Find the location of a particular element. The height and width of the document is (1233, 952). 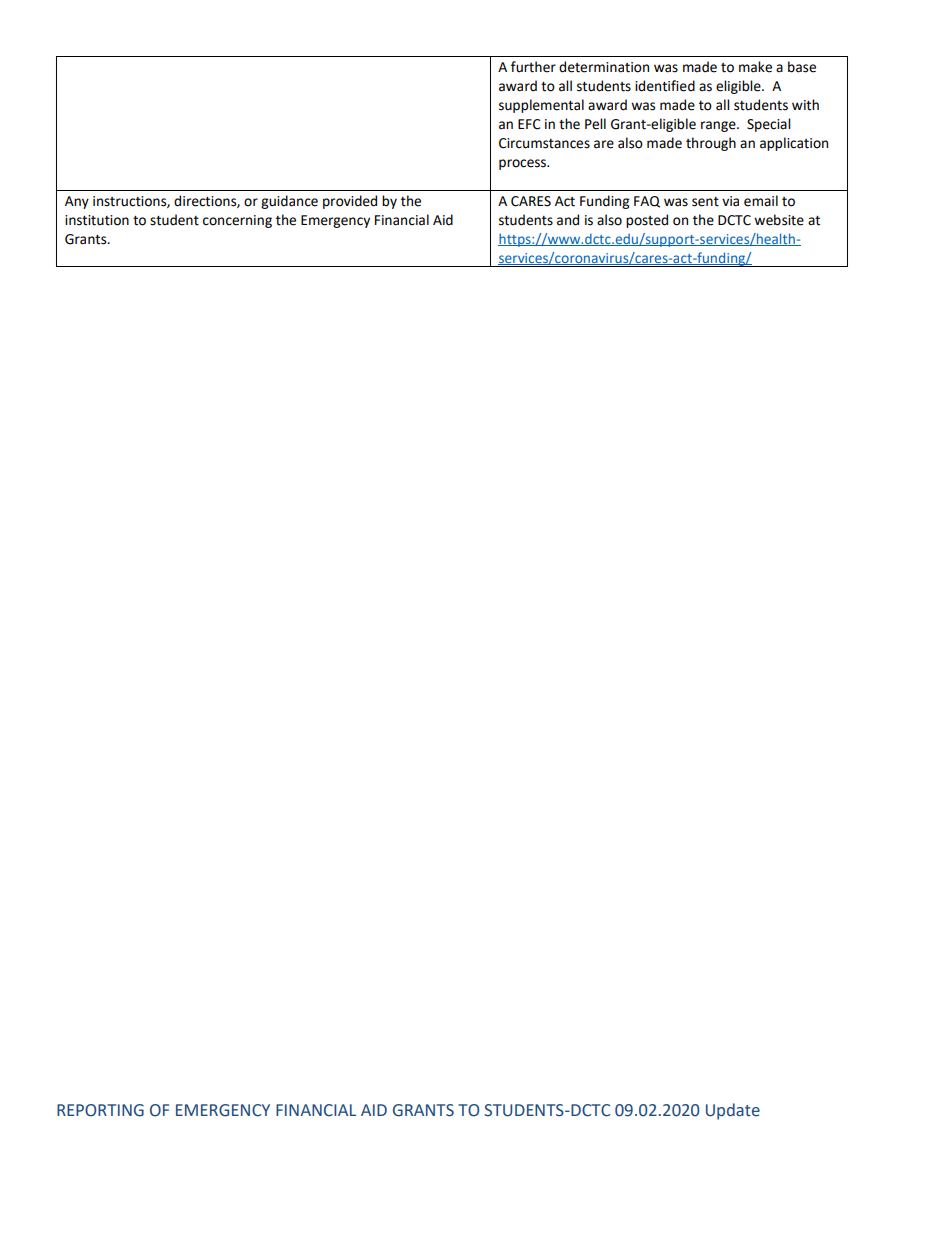

and is located at coordinates (568, 220).
